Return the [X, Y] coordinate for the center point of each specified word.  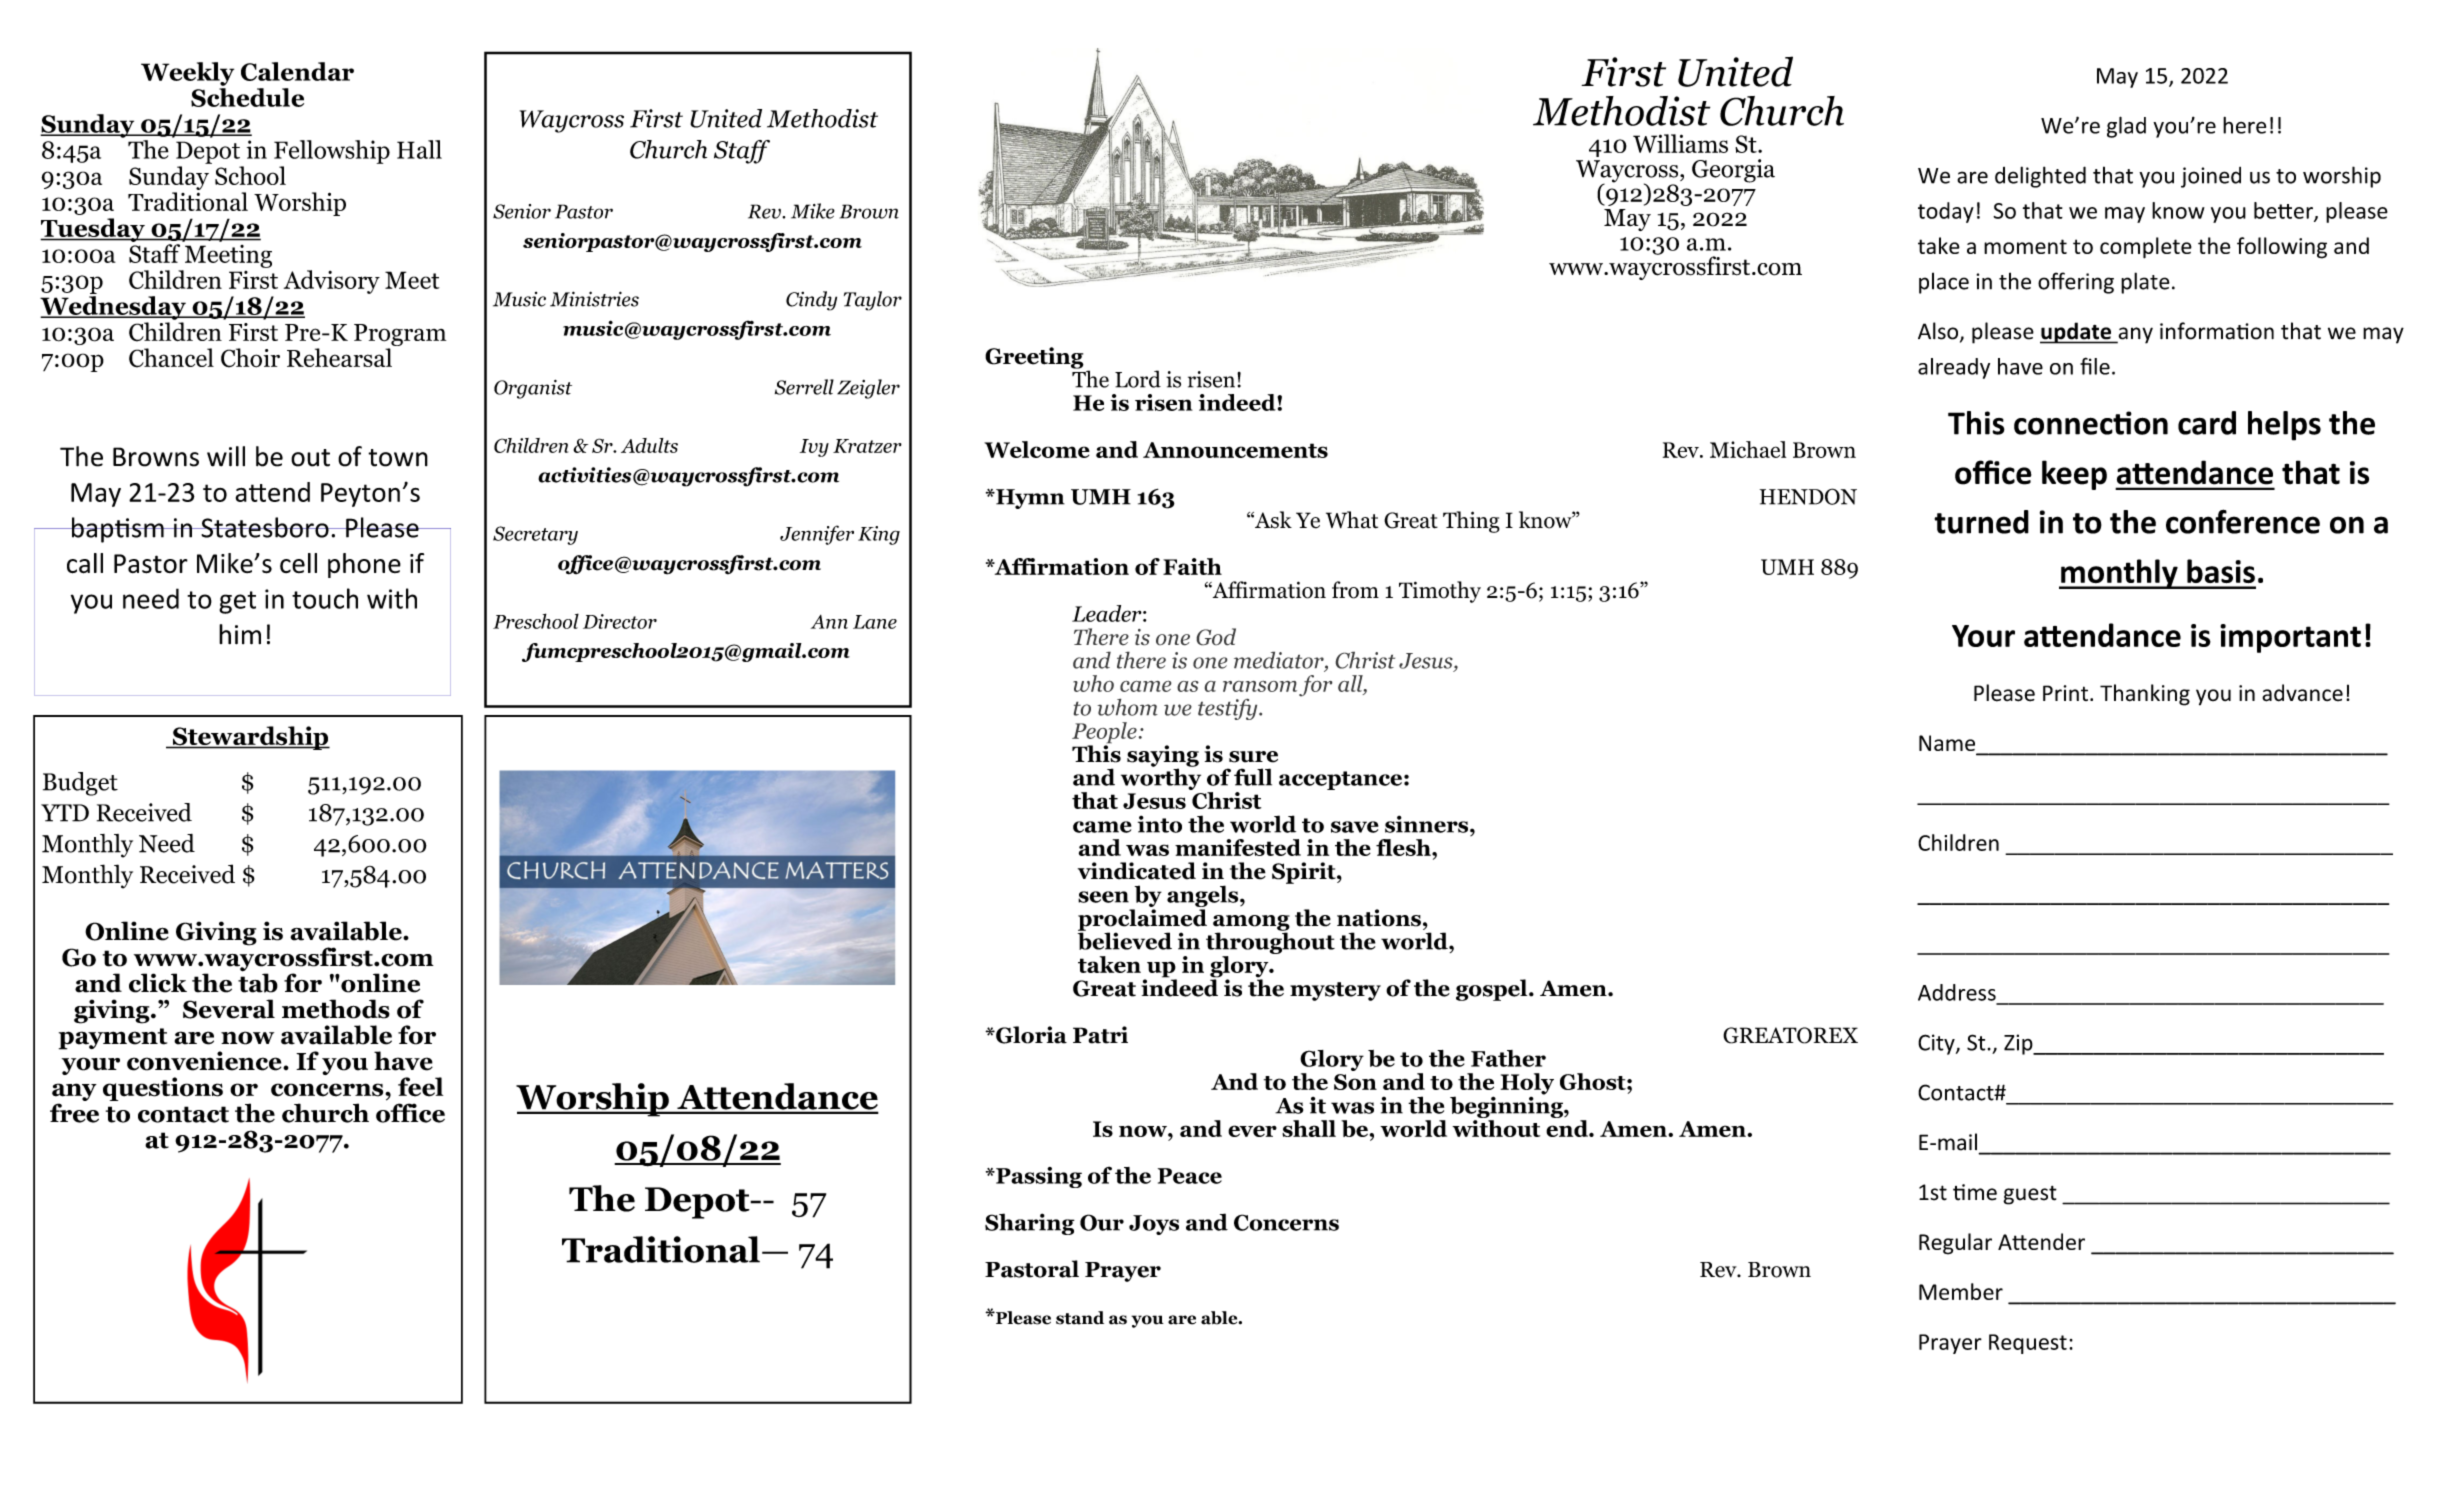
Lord [1138, 379]
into [1160, 824]
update [2077, 333]
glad [2126, 127]
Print [2065, 693]
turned [1981, 522]
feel [420, 1087]
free [74, 1113]
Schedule [247, 96]
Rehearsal [339, 357]
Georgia [1733, 171]
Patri [1100, 1035]
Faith [1192, 566]
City [1937, 1044]
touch [325, 598]
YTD [65, 813]
